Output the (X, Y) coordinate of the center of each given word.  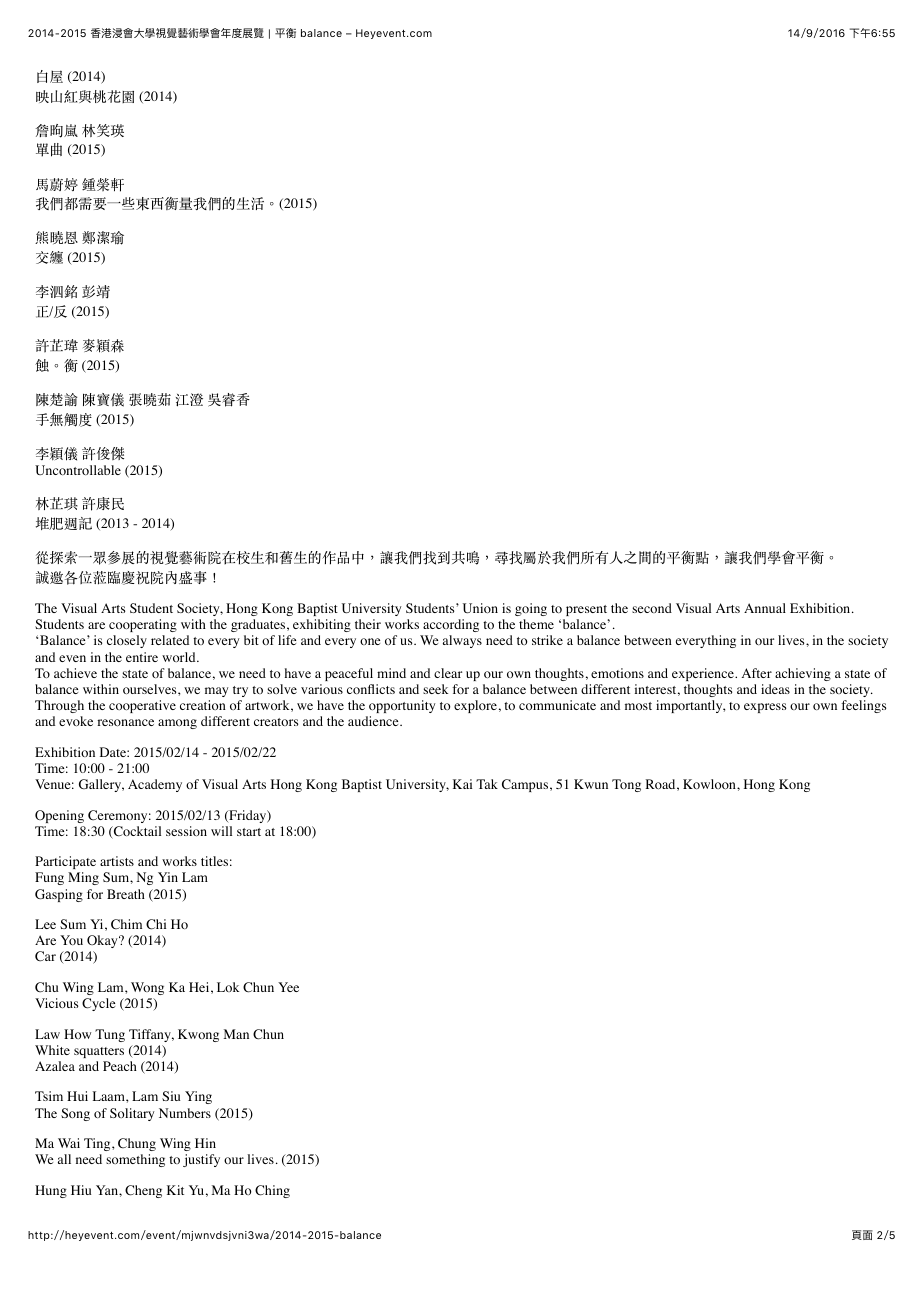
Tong (626, 785)
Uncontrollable (78, 470)
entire (142, 657)
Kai (462, 784)
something (135, 1160)
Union (480, 608)
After (757, 673)
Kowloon (710, 784)
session (186, 831)
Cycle (98, 1004)
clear (448, 673)
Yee (288, 987)
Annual (765, 608)
